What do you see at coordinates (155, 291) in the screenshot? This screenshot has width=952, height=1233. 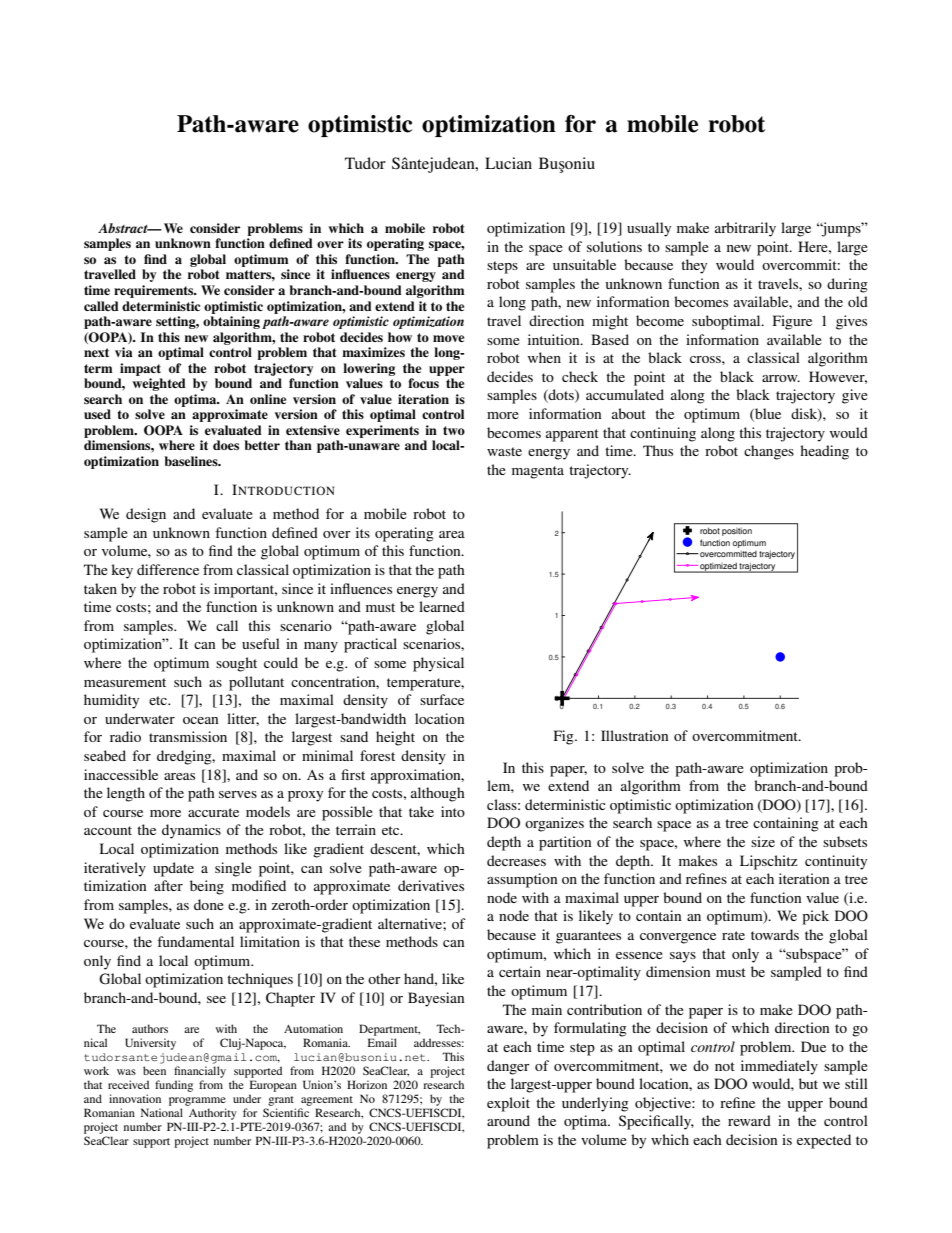 I see `requirements` at bounding box center [155, 291].
